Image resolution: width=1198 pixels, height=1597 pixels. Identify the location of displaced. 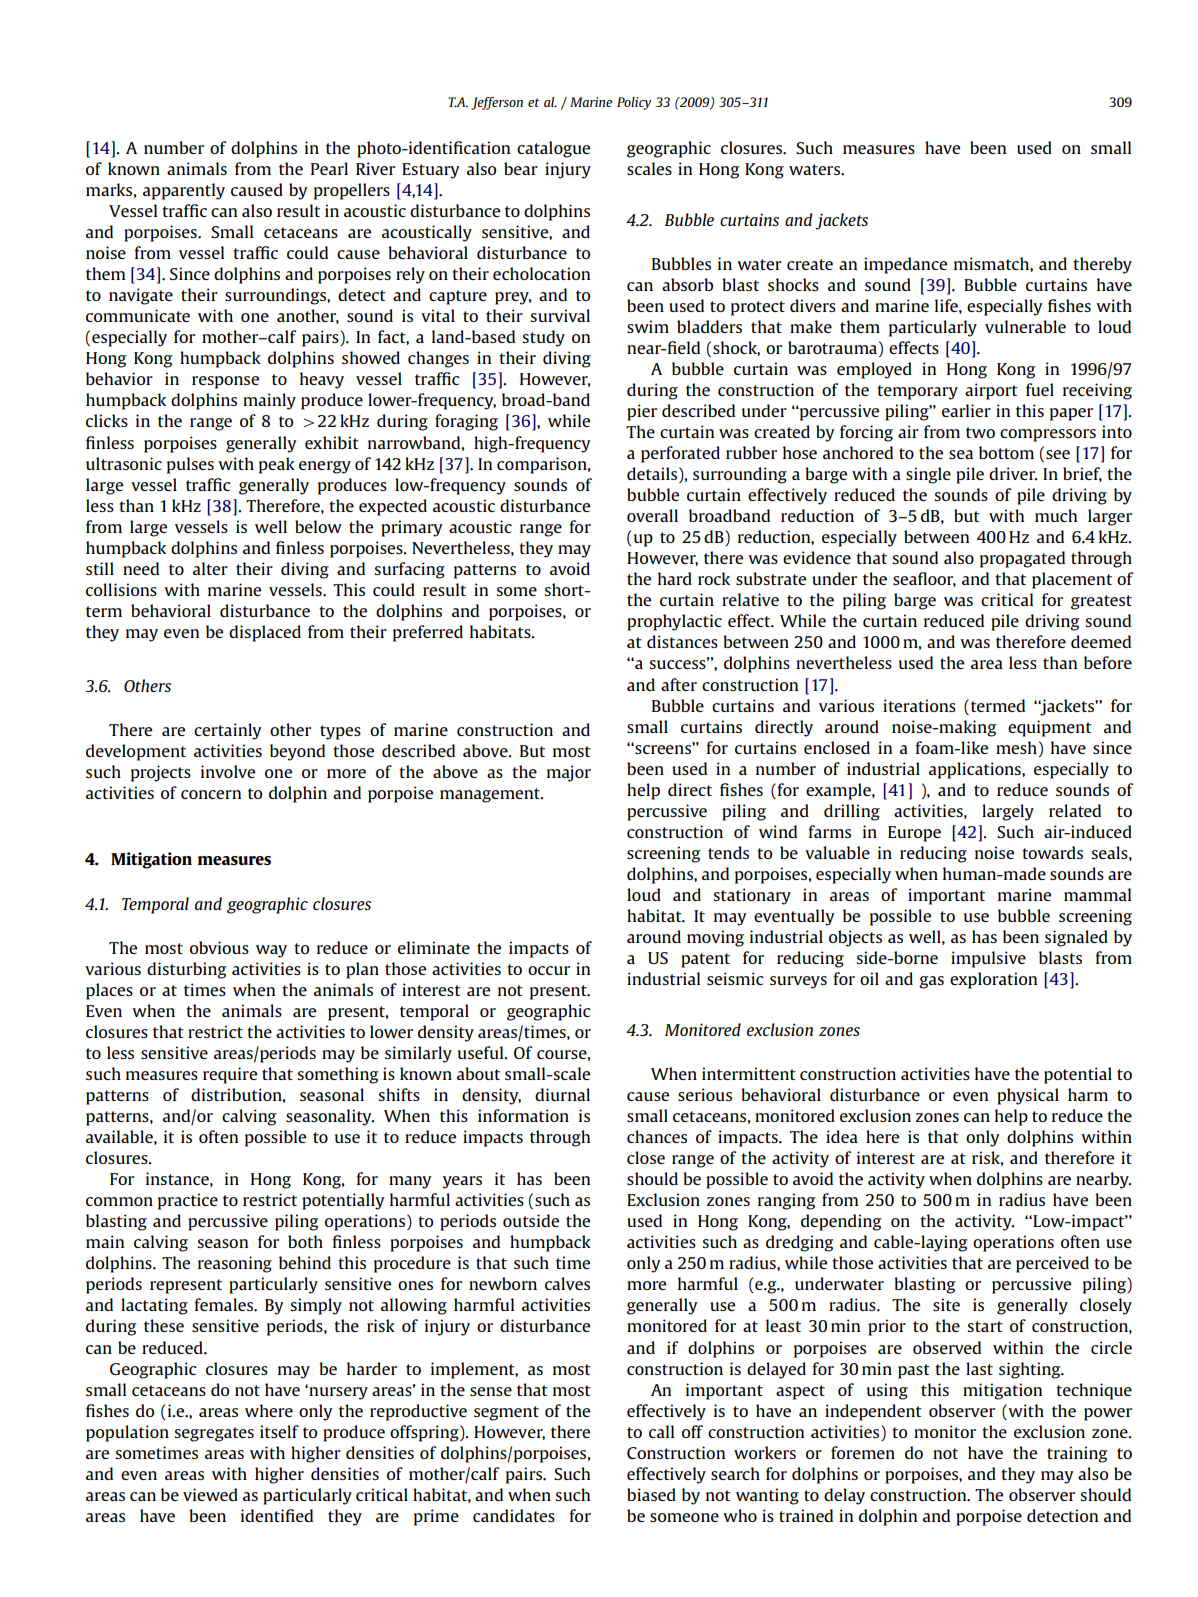
(265, 633).
